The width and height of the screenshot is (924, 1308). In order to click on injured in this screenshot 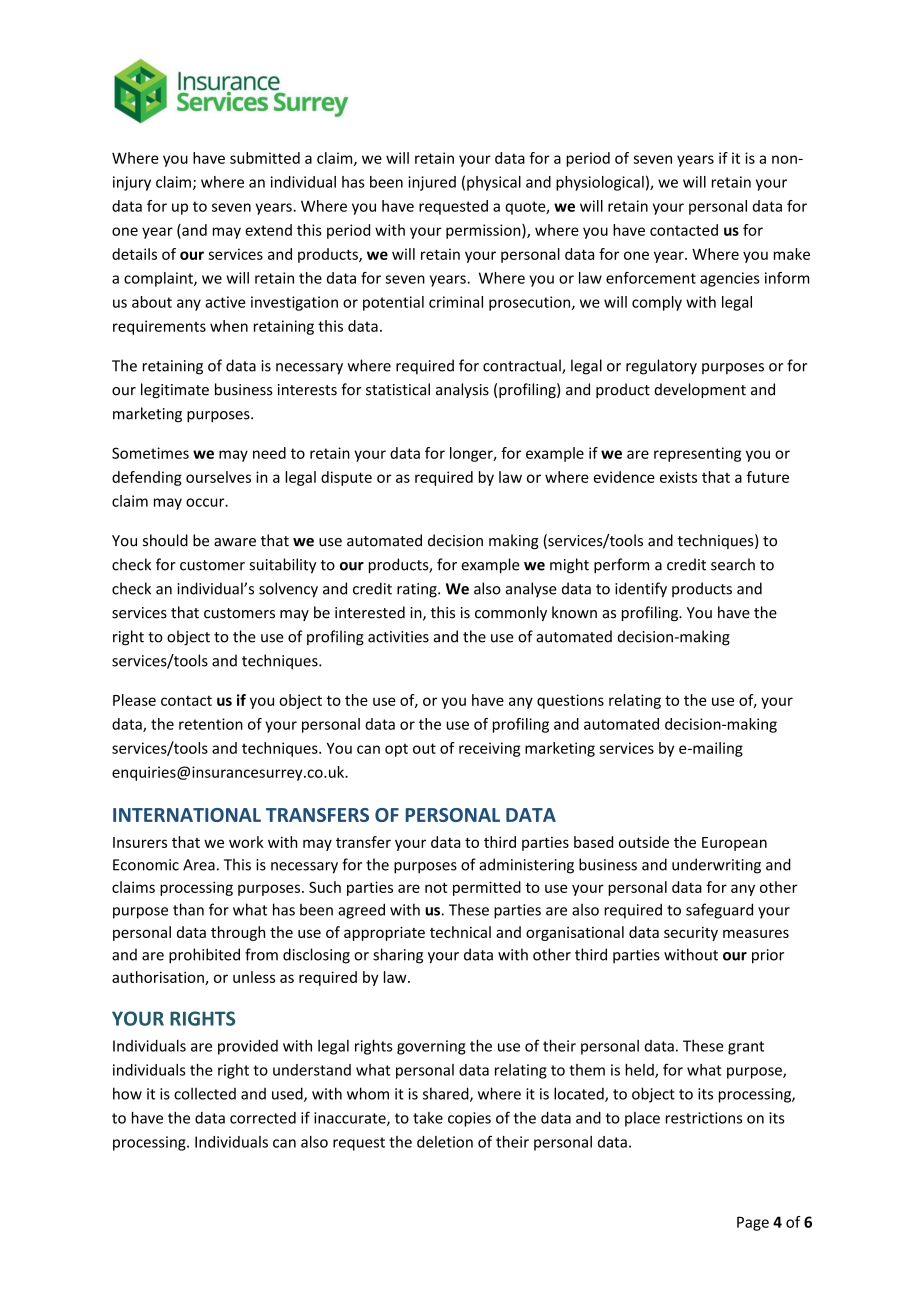, I will do `click(432, 183)`.
